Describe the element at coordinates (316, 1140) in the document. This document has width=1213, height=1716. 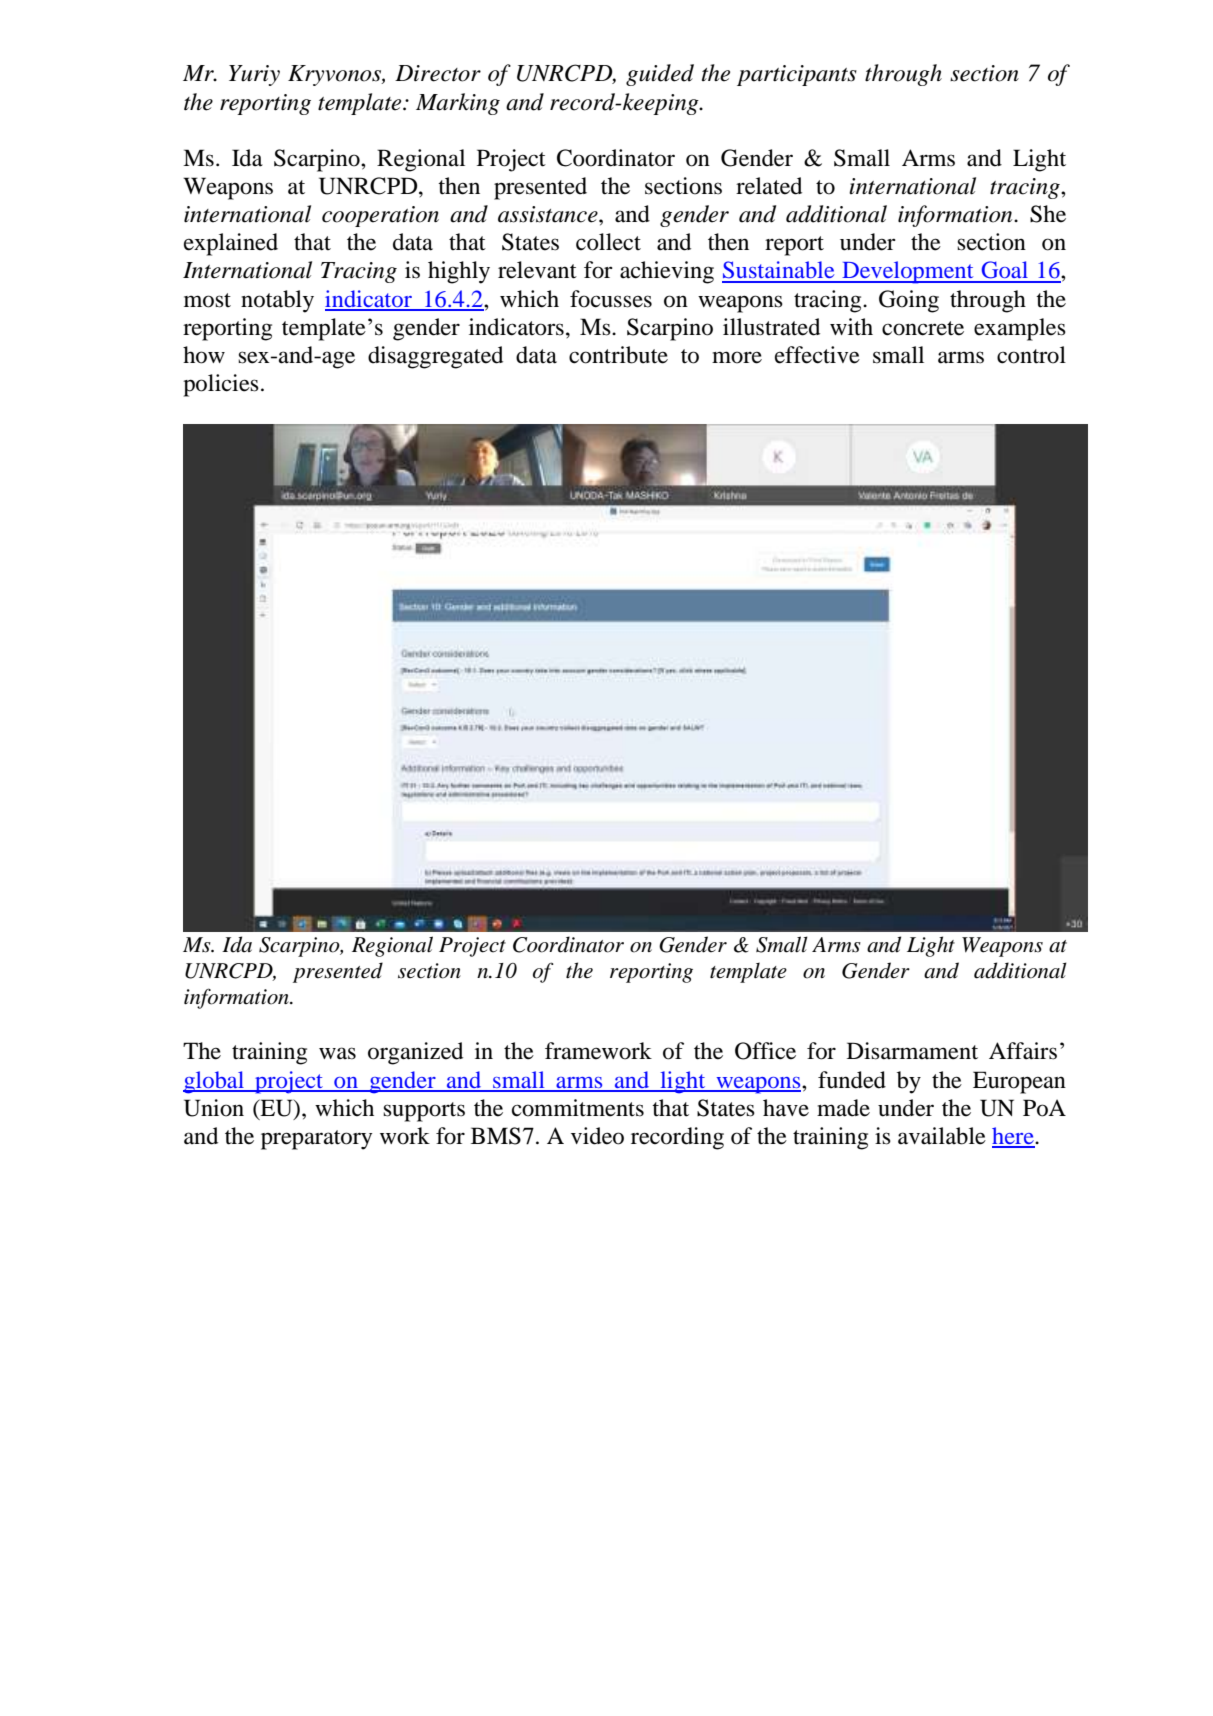
I see `preparatory` at that location.
